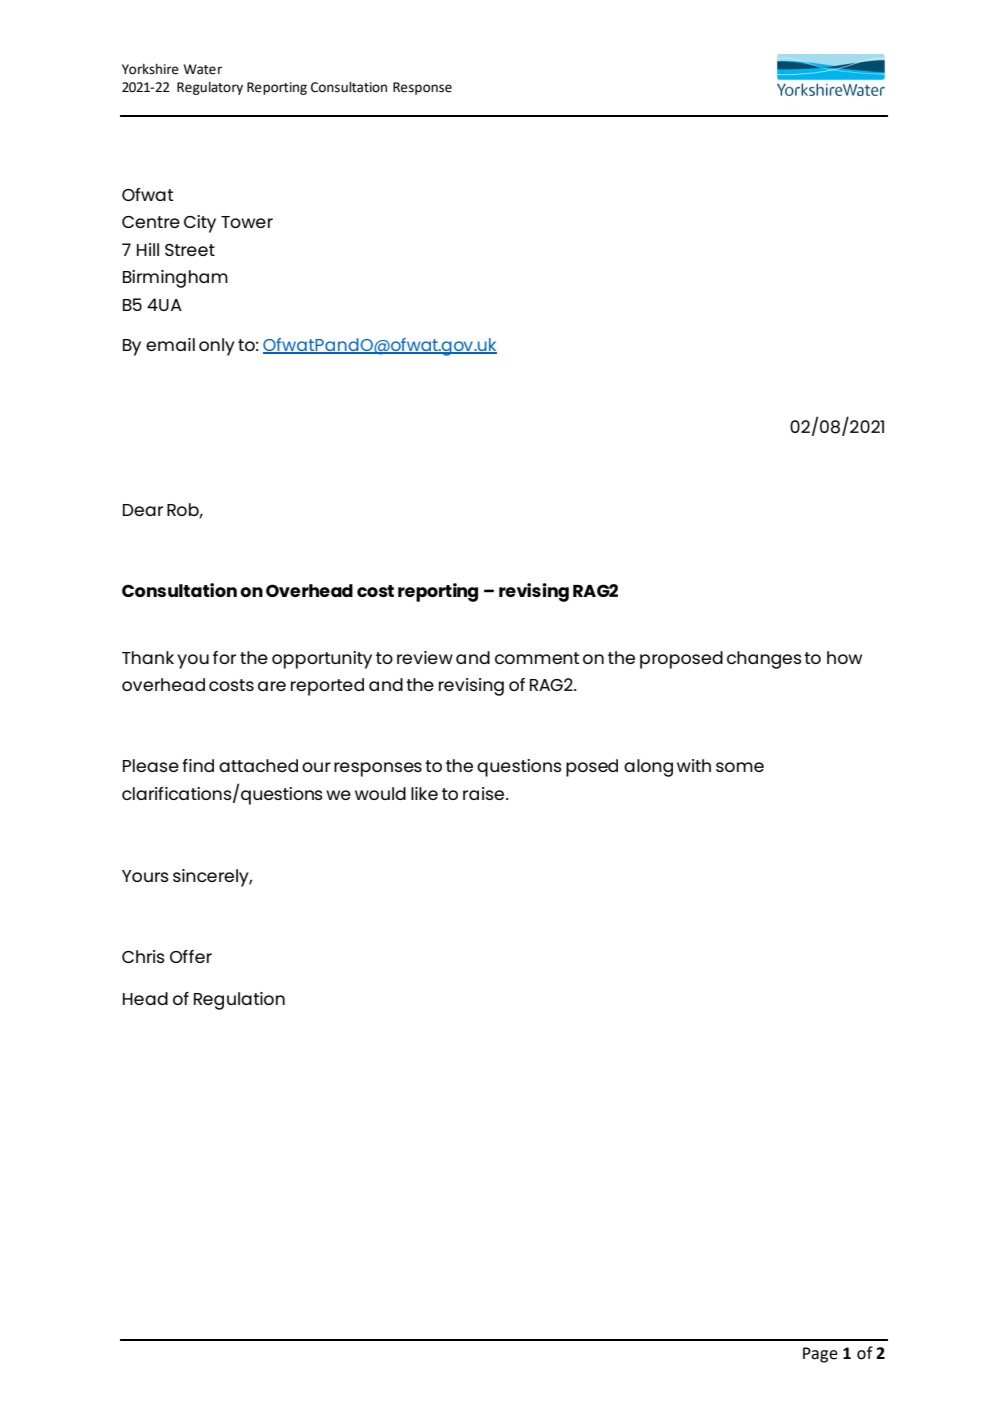 This screenshot has height=1423, width=1006. I want to click on comment, so click(537, 658).
